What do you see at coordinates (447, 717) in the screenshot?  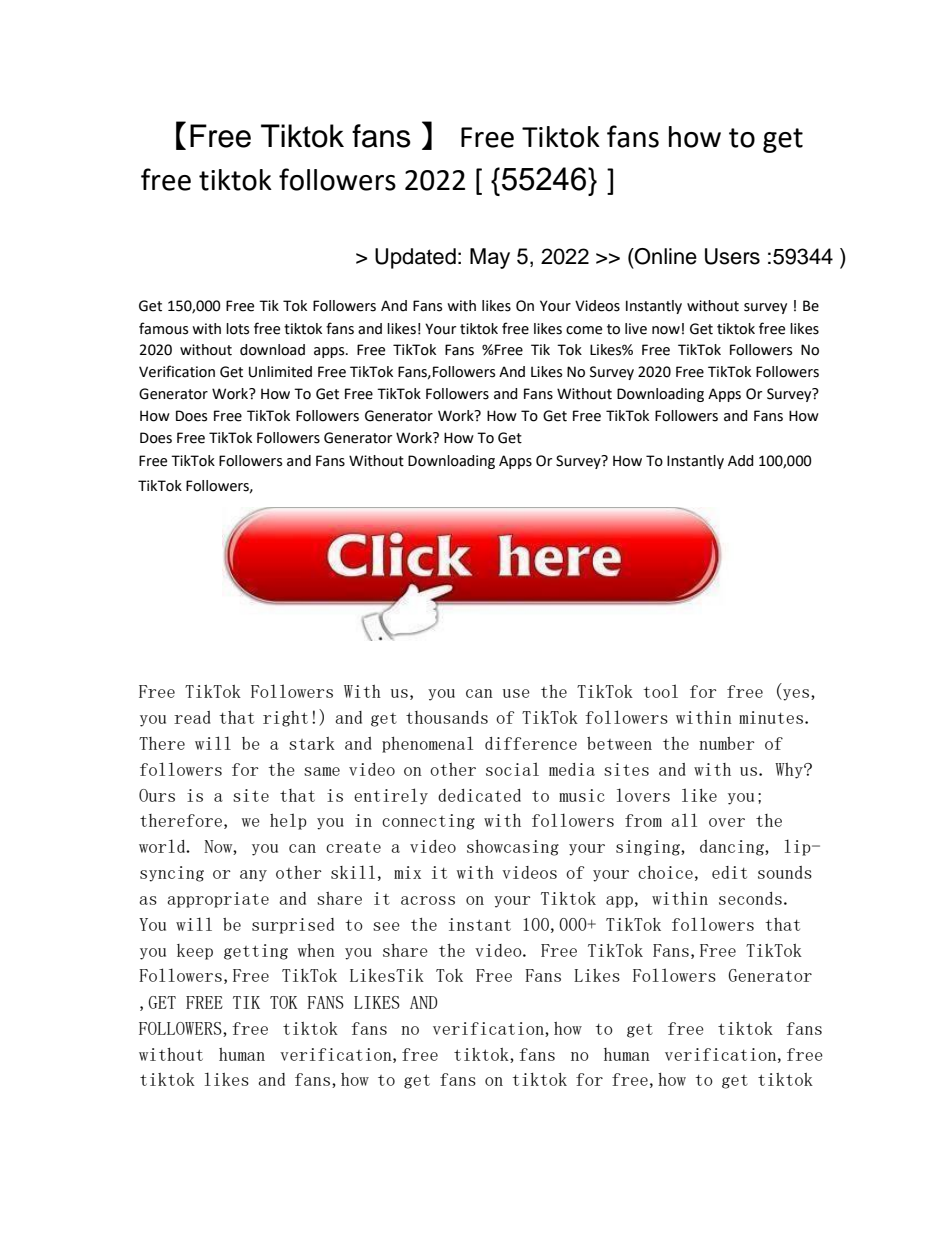 I see `thousands` at bounding box center [447, 717].
